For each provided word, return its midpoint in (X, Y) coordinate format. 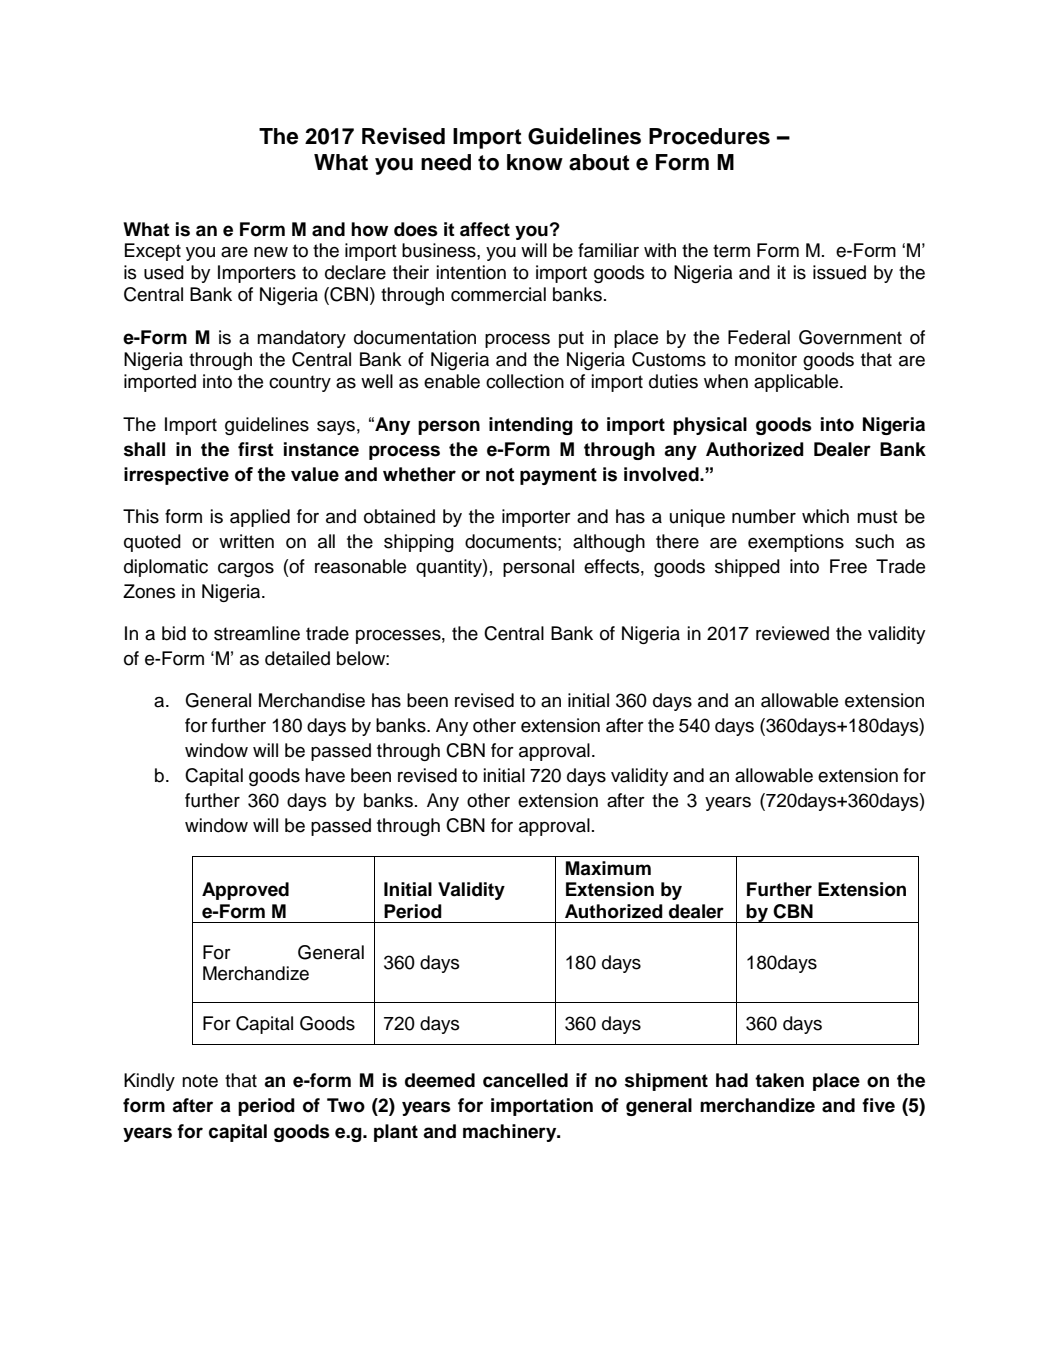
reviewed (792, 633)
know (535, 162)
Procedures (709, 136)
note (200, 1081)
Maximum (608, 868)
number (764, 516)
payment (558, 476)
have (325, 775)
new (271, 252)
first (256, 449)
